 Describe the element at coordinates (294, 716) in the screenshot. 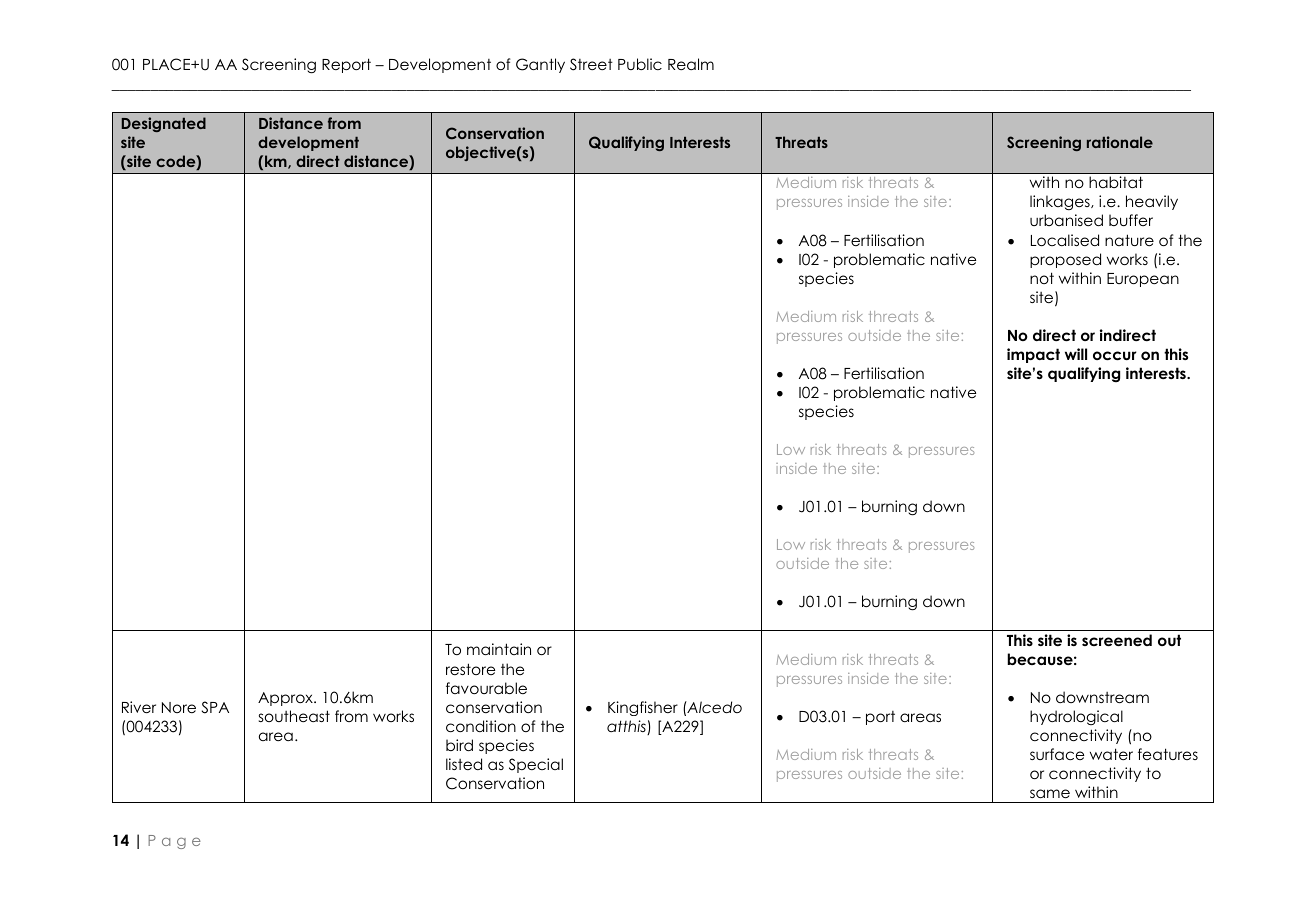

I see `southeast` at that location.
